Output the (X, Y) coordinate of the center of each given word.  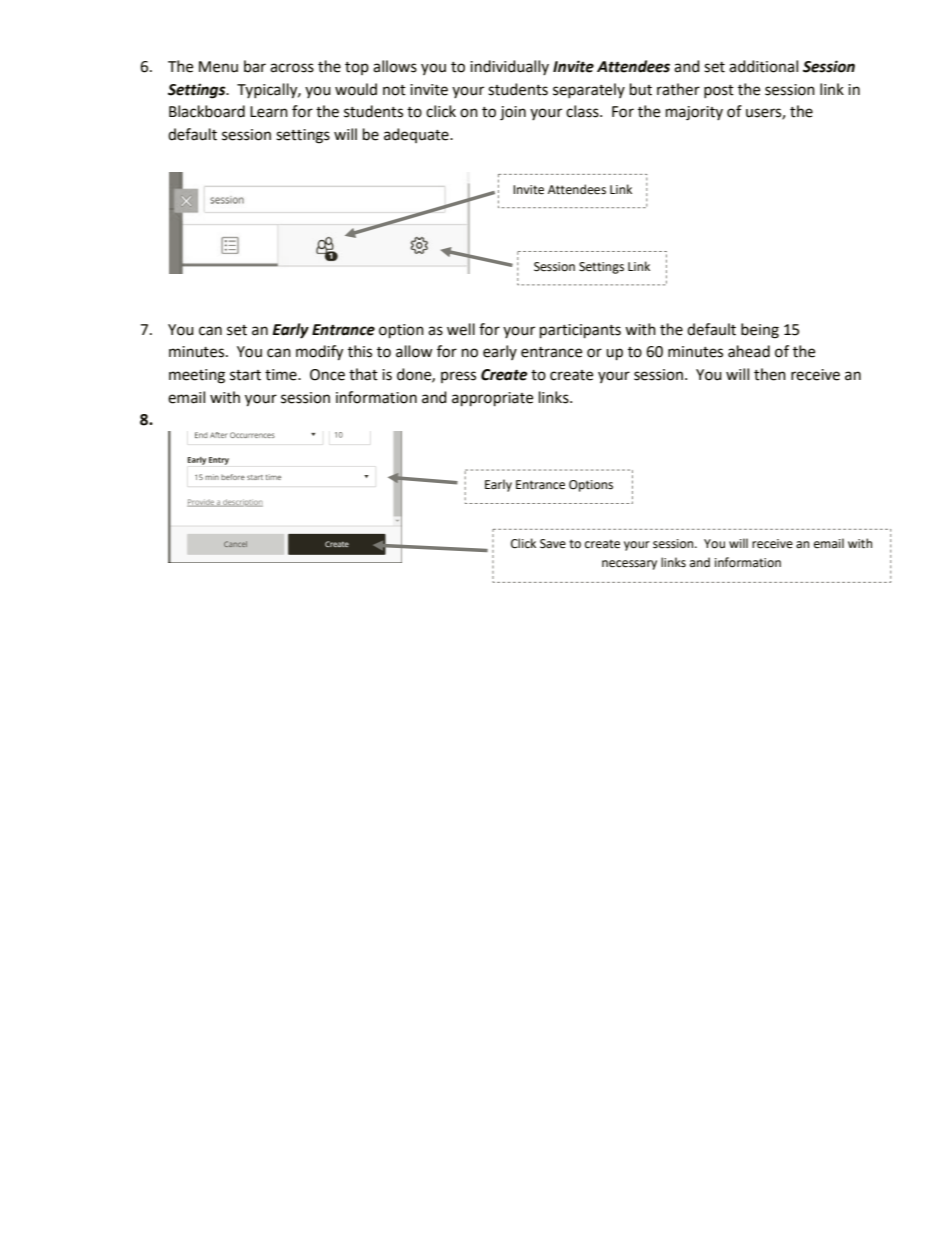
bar (255, 66)
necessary (629, 565)
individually (509, 67)
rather (678, 89)
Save (553, 544)
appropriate (492, 399)
